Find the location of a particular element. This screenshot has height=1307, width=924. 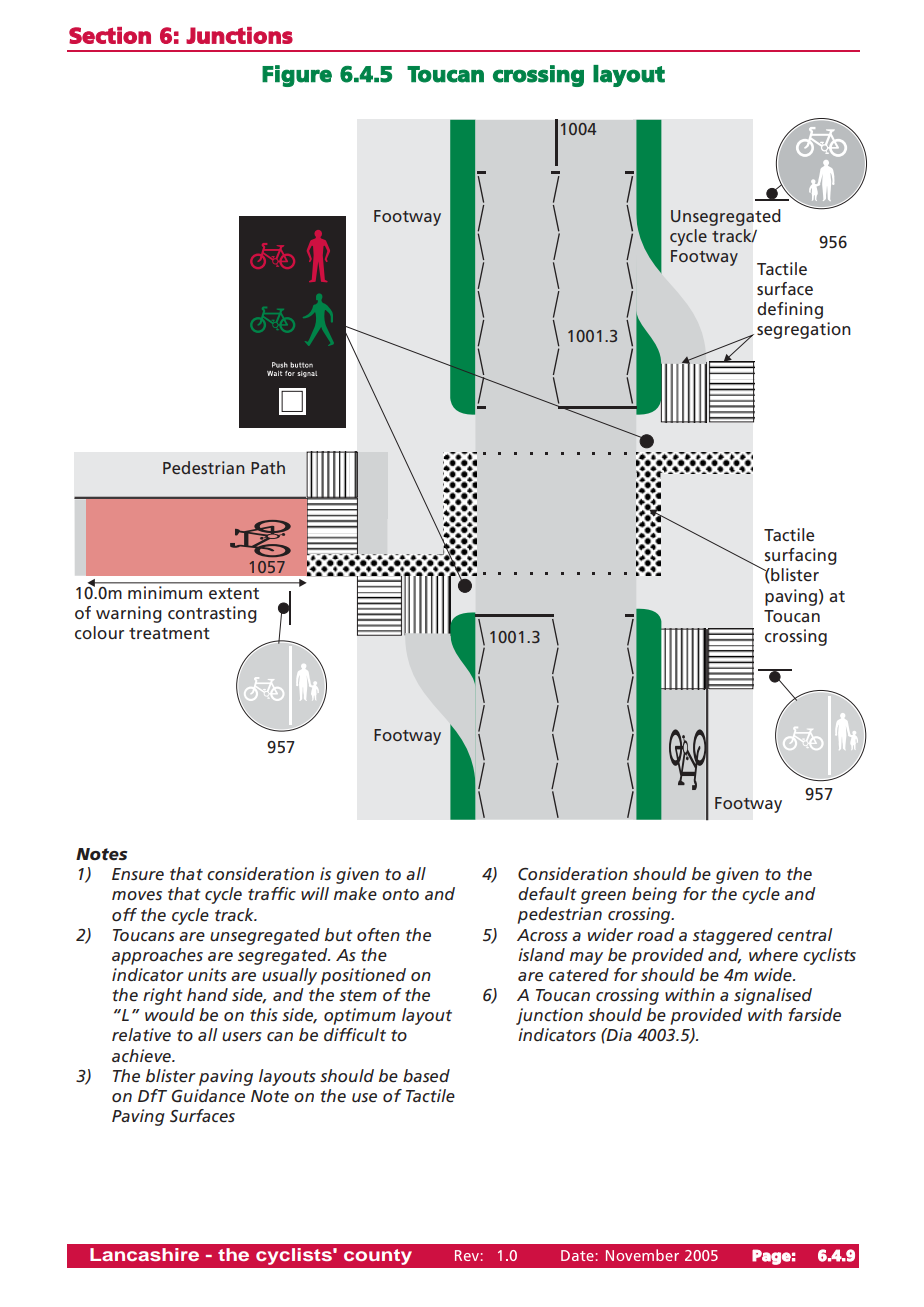

Ensure is located at coordinates (138, 874).
